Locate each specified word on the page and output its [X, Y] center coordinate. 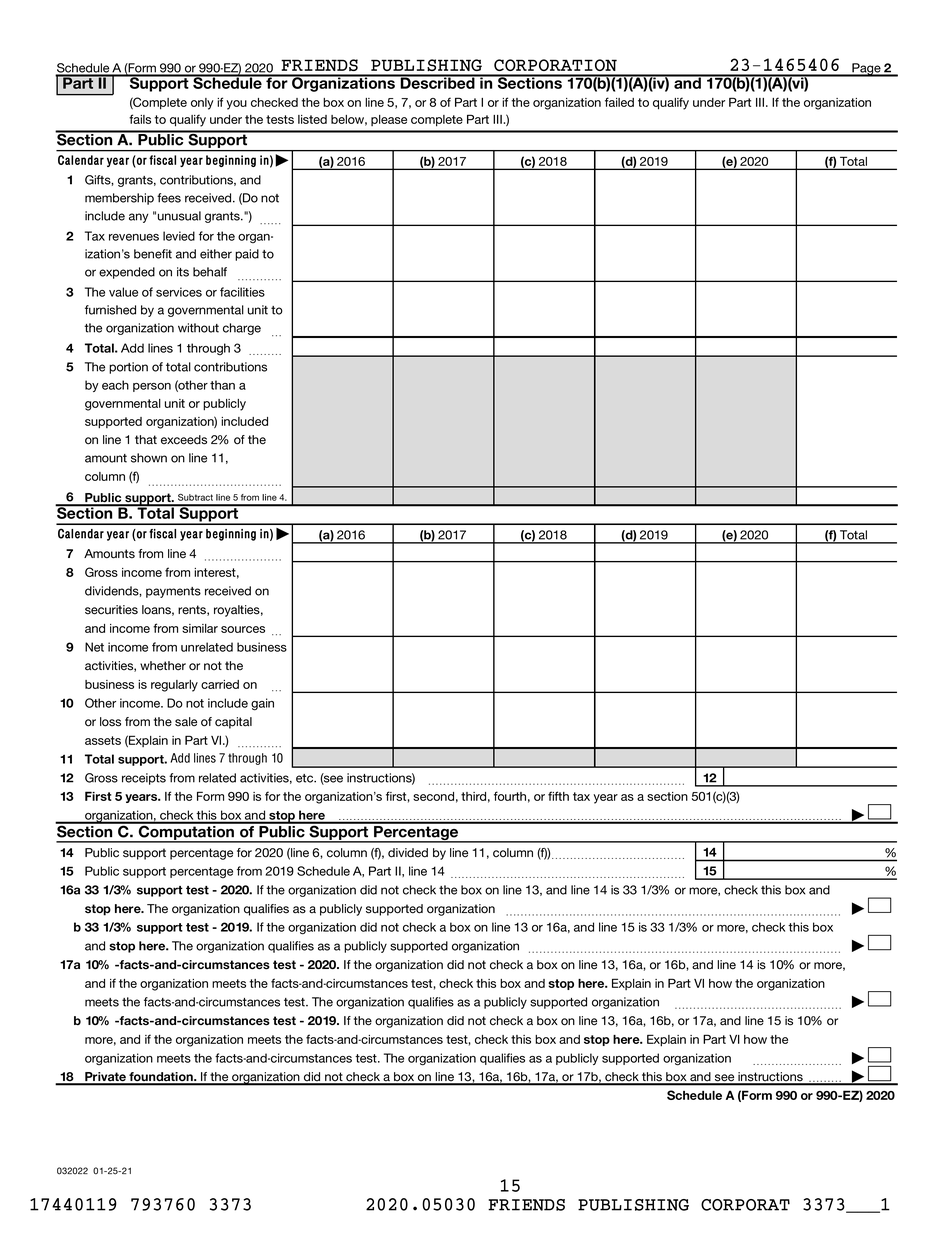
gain [262, 704]
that [146, 440]
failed [619, 102]
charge [242, 329]
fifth [558, 796]
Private [105, 1078]
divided [408, 853]
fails [140, 119]
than [222, 385]
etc [306, 778]
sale [186, 722]
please [389, 120]
